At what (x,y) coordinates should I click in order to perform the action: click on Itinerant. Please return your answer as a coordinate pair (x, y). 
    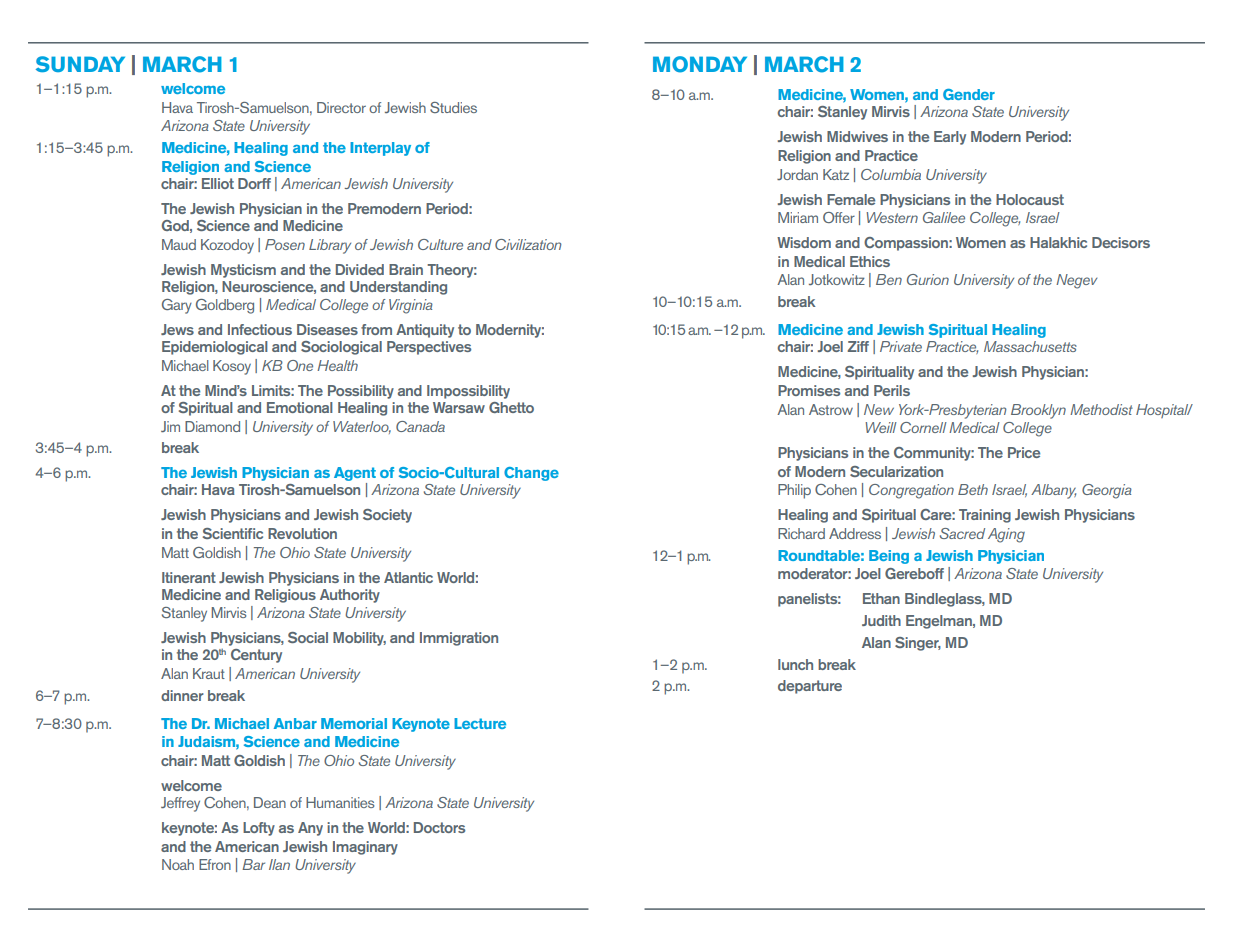
    Looking at the image, I should click on (189, 577).
